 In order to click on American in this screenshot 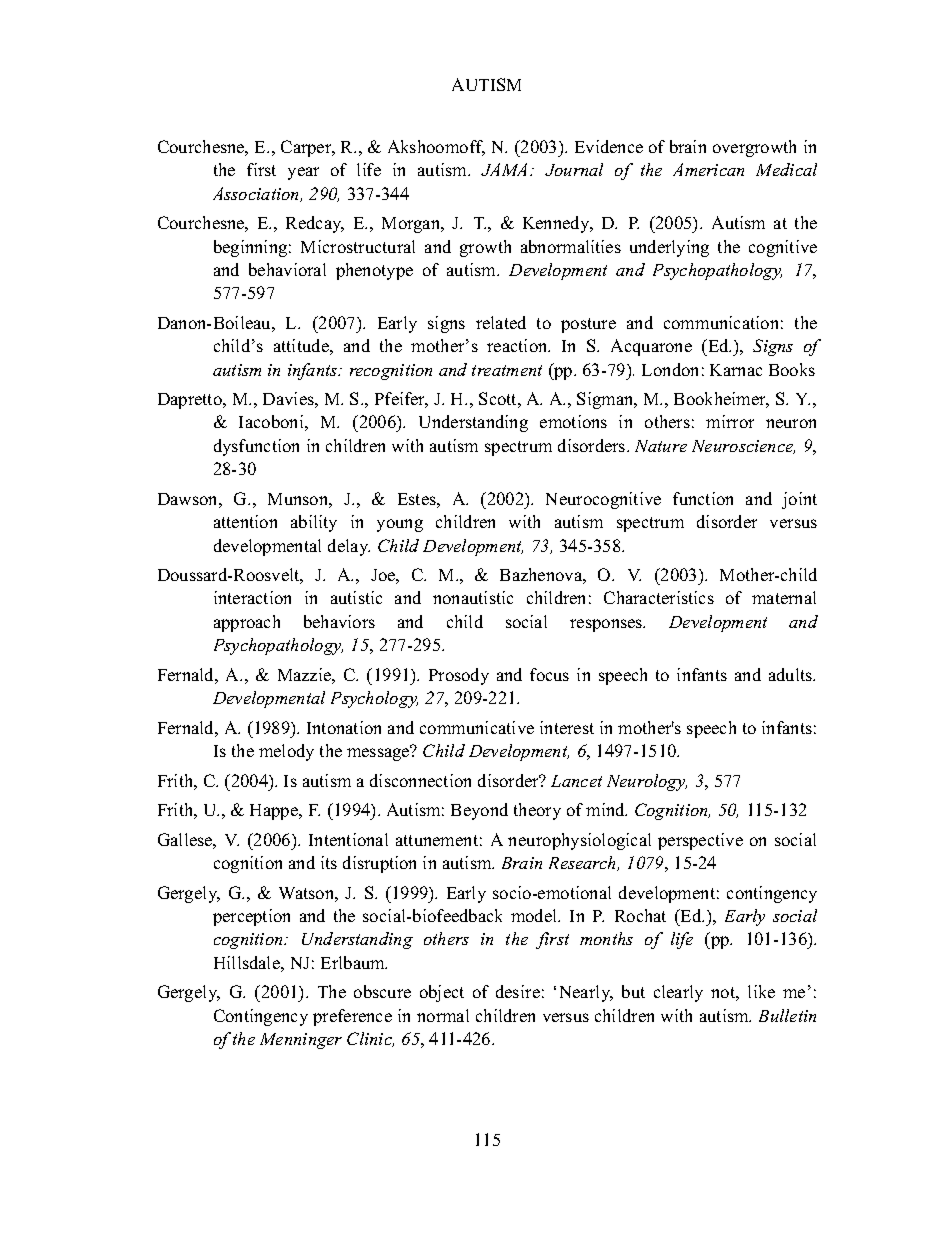, I will do `click(708, 169)`.
